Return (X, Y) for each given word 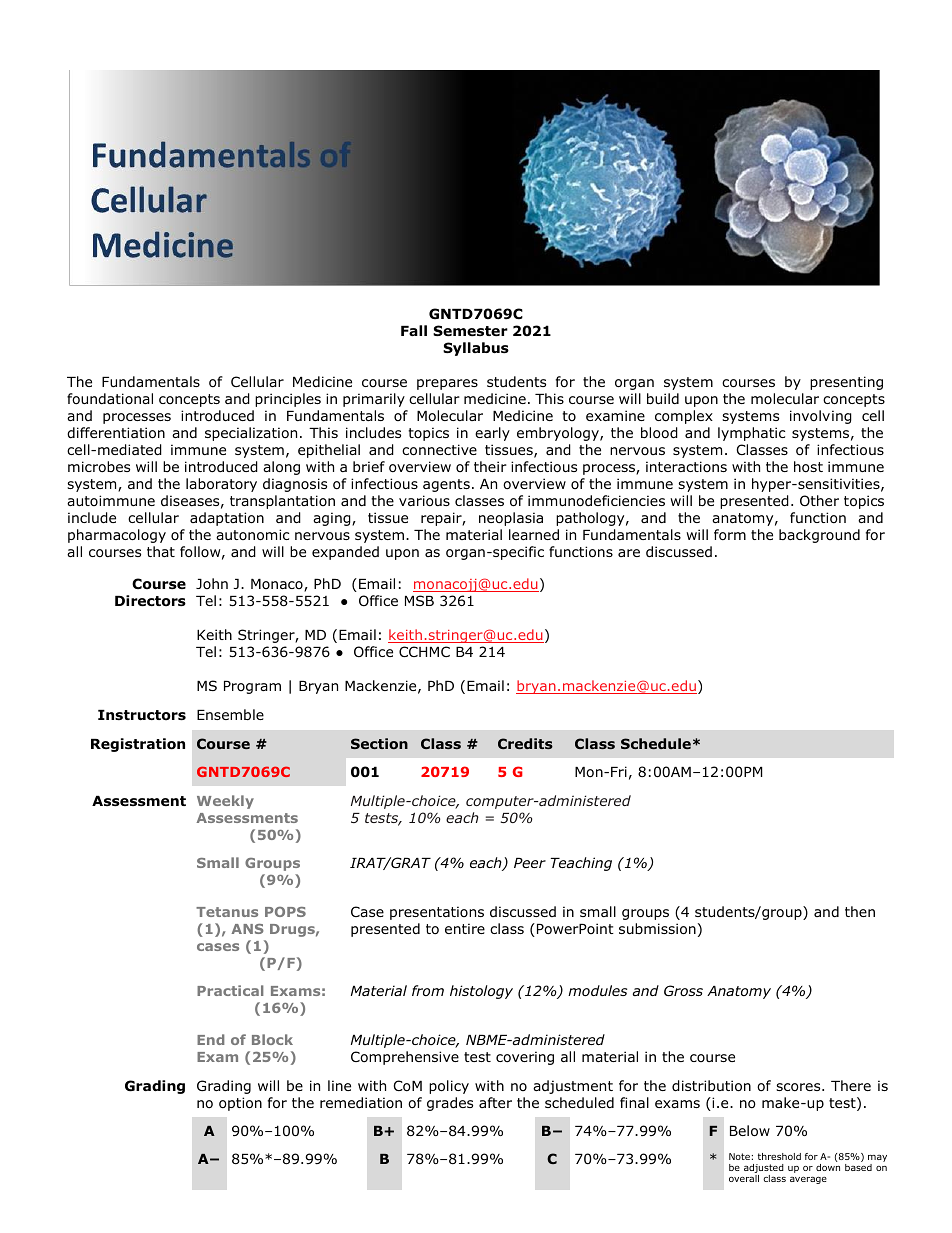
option (240, 1104)
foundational (110, 399)
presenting (846, 383)
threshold (779, 1156)
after (495, 1102)
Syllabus (476, 349)
